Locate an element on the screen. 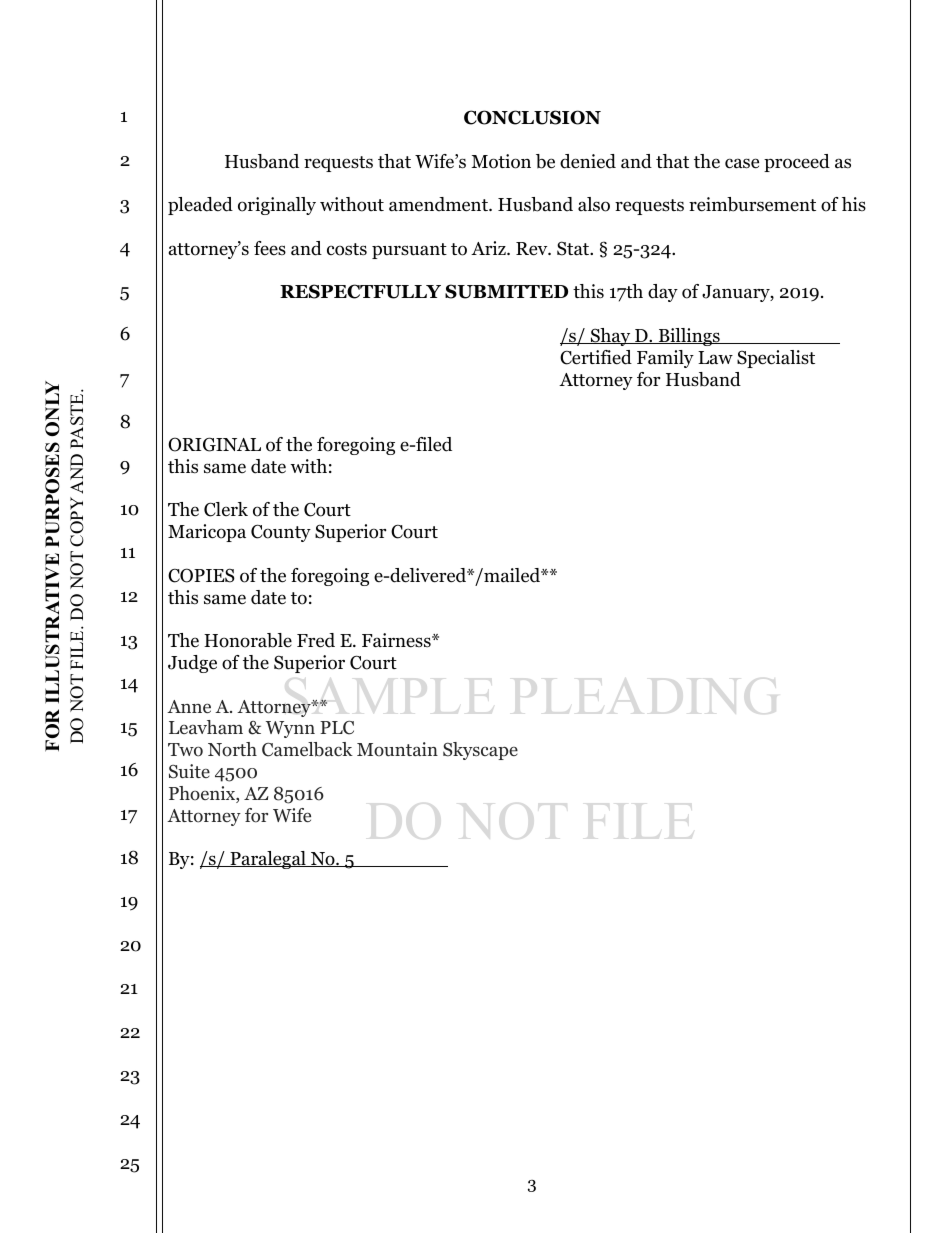 The image size is (952, 1233). Camelback is located at coordinates (307, 749).
